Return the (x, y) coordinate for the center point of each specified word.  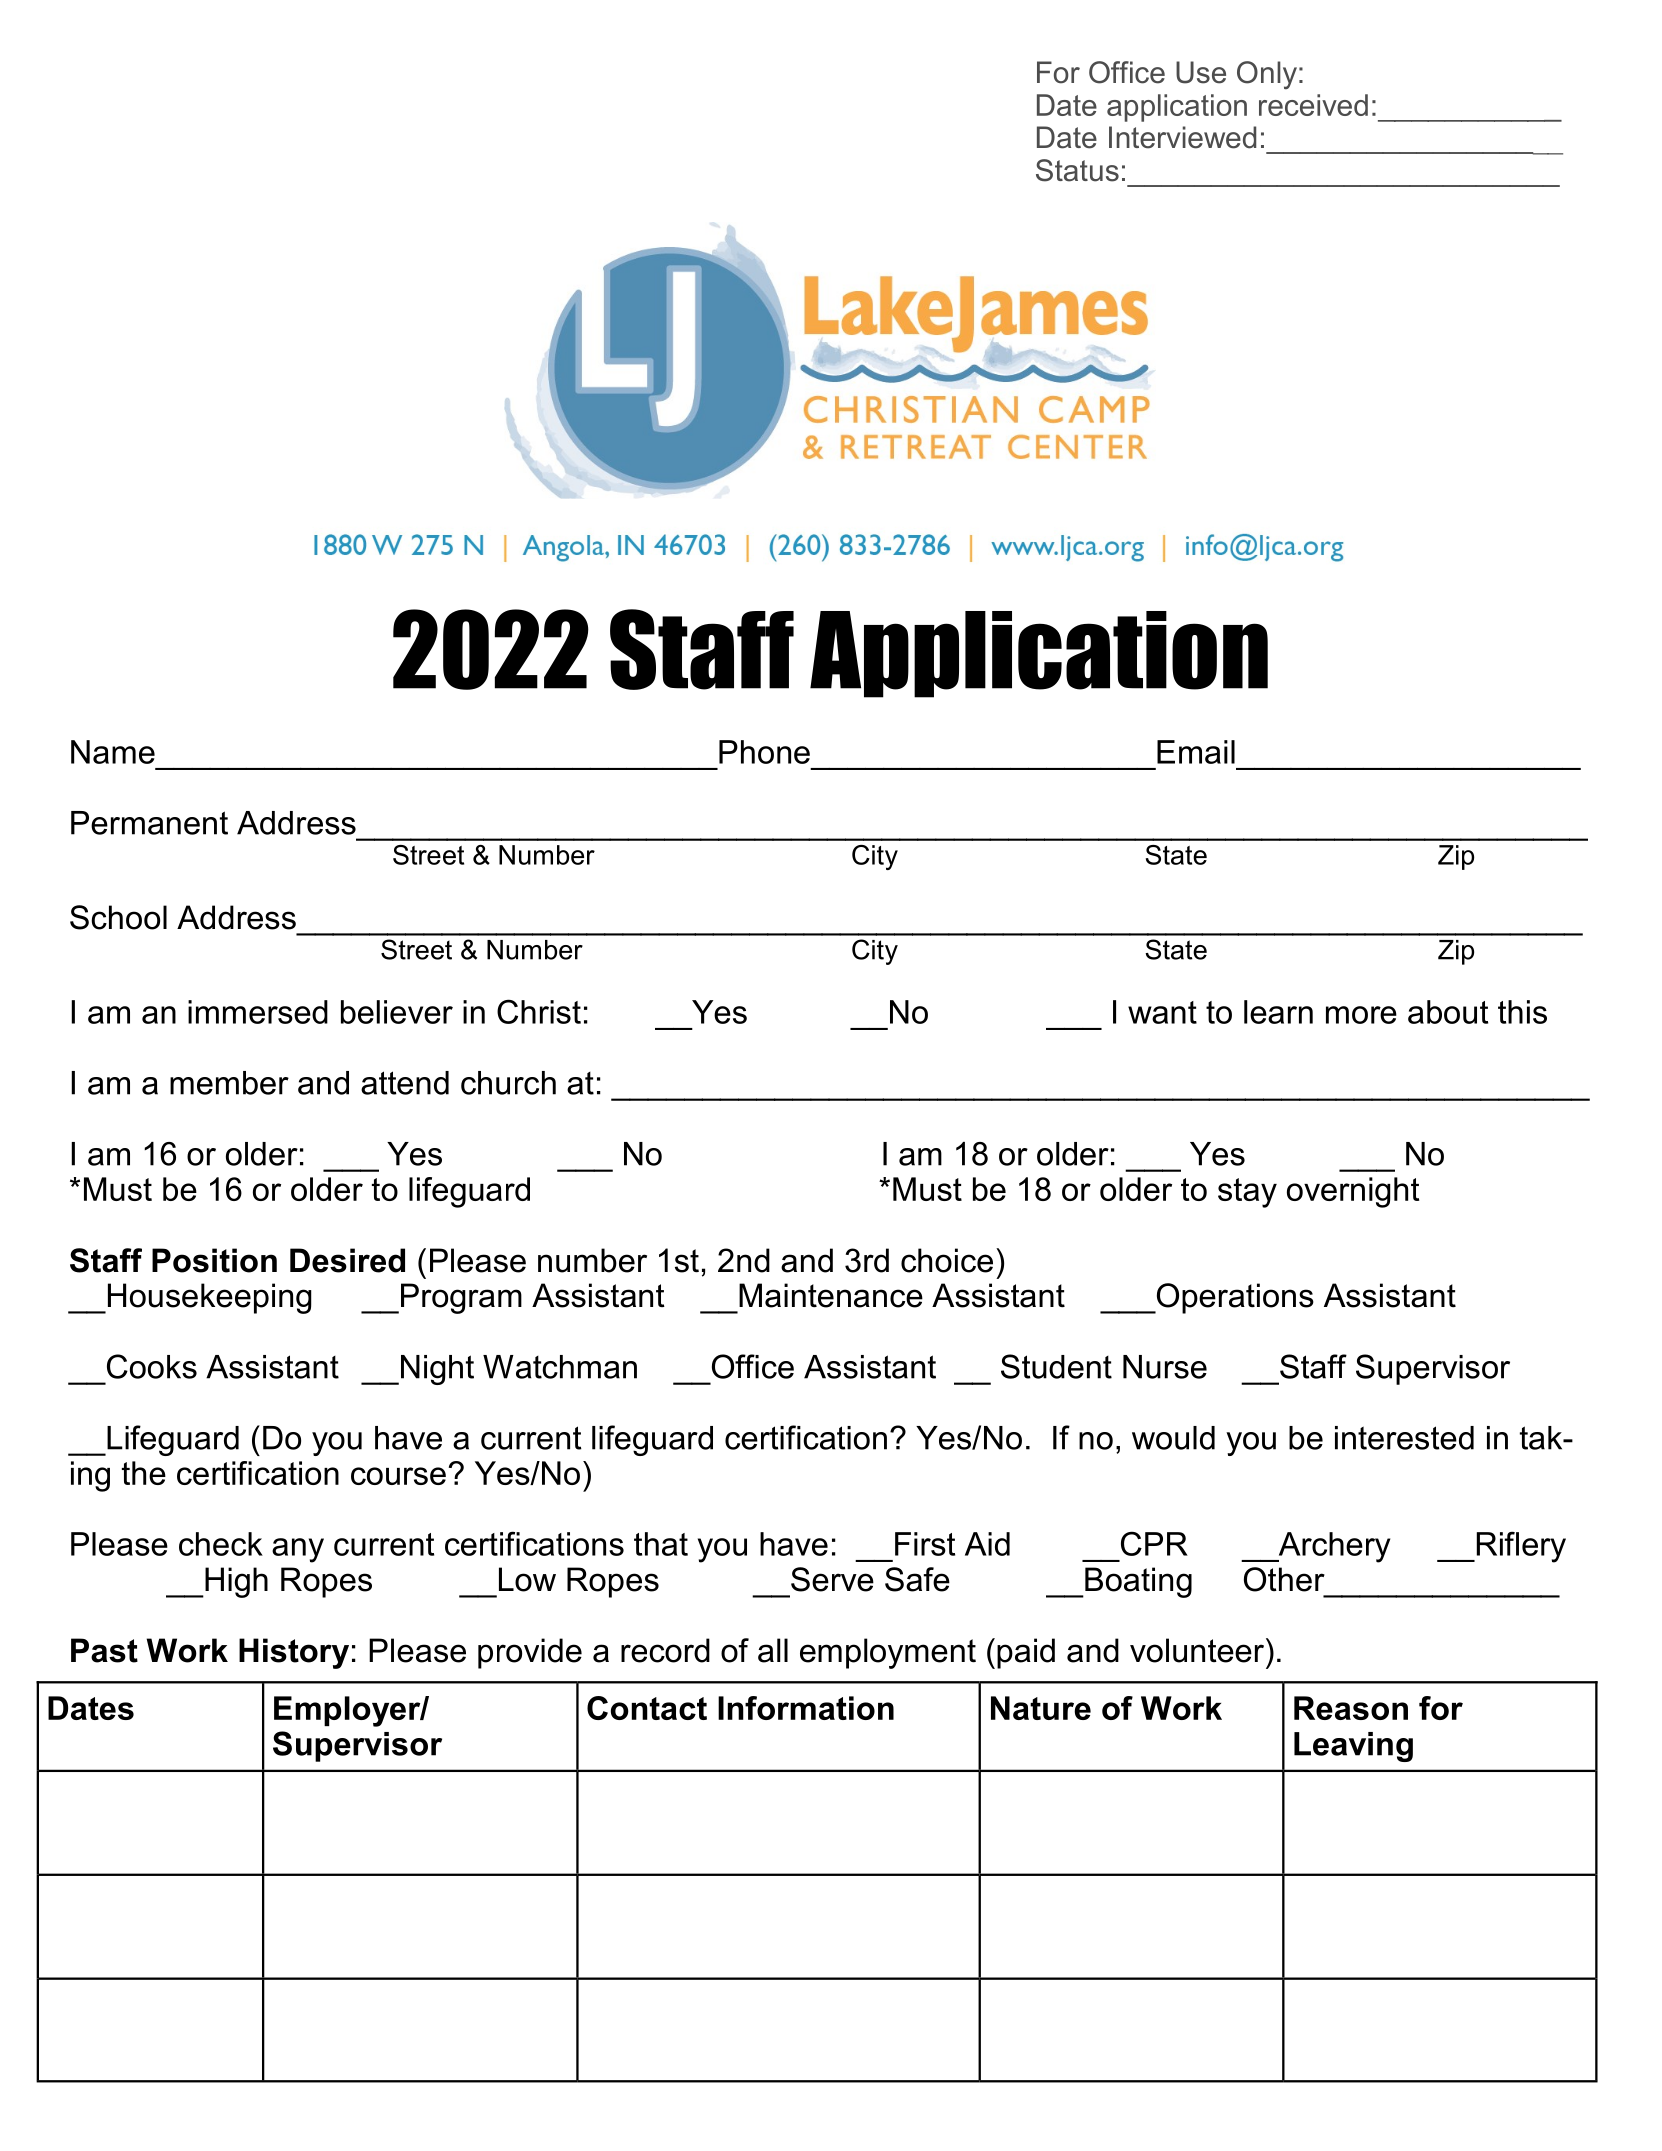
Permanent (149, 823)
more (1361, 1015)
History (294, 1653)
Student (1056, 1366)
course (398, 1476)
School (118, 917)
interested (1404, 1438)
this (1522, 1012)
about (1448, 1012)
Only (1267, 75)
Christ (539, 1011)
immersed (258, 1012)
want (1162, 1012)
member (229, 1083)
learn (1278, 1012)
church (508, 1083)
